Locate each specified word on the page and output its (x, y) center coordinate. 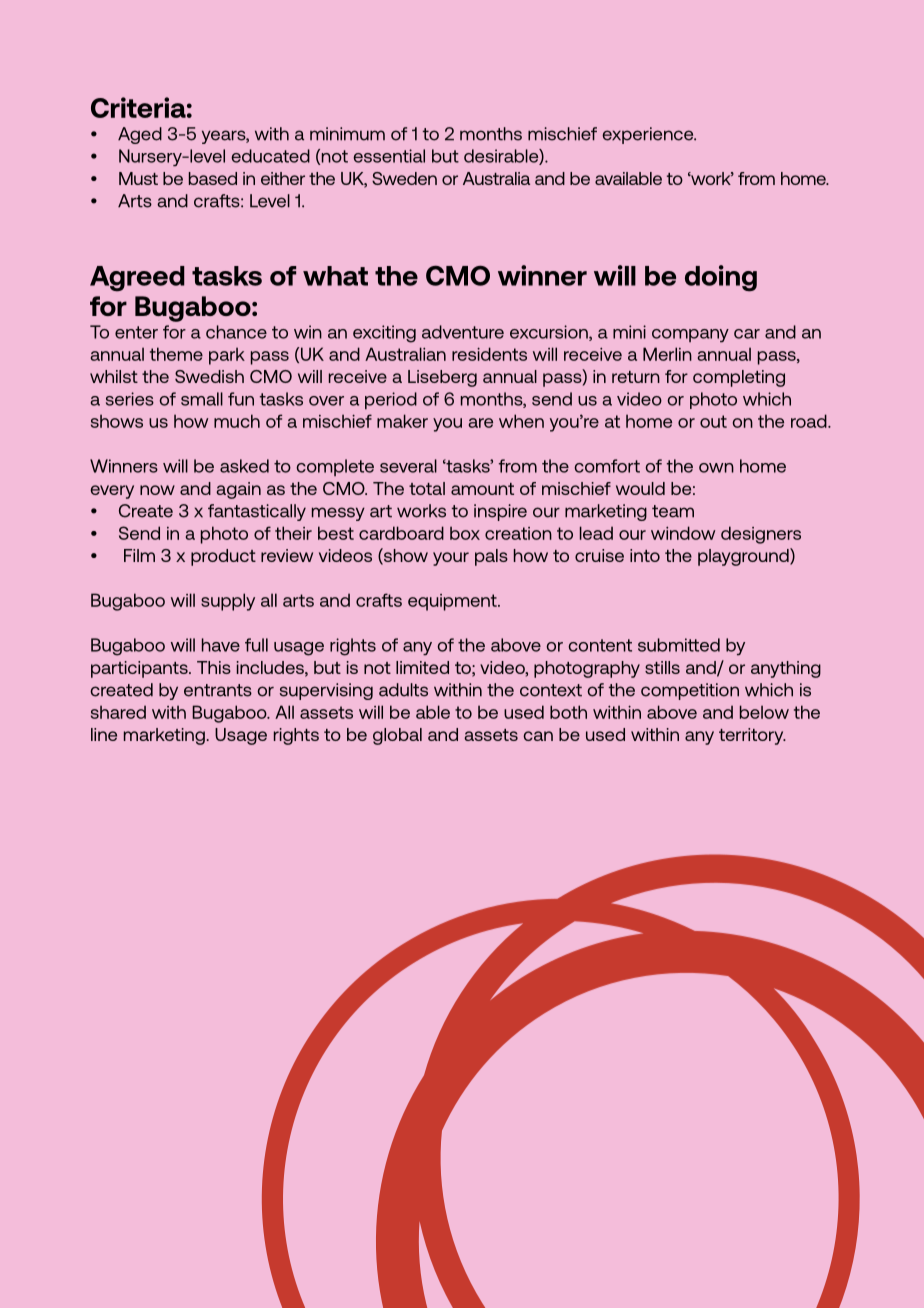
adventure (463, 332)
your (451, 559)
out (713, 421)
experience (649, 135)
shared (118, 712)
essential (389, 156)
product (223, 557)
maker (402, 421)
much (237, 421)
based (213, 178)
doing (721, 278)
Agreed (137, 279)
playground (744, 557)
